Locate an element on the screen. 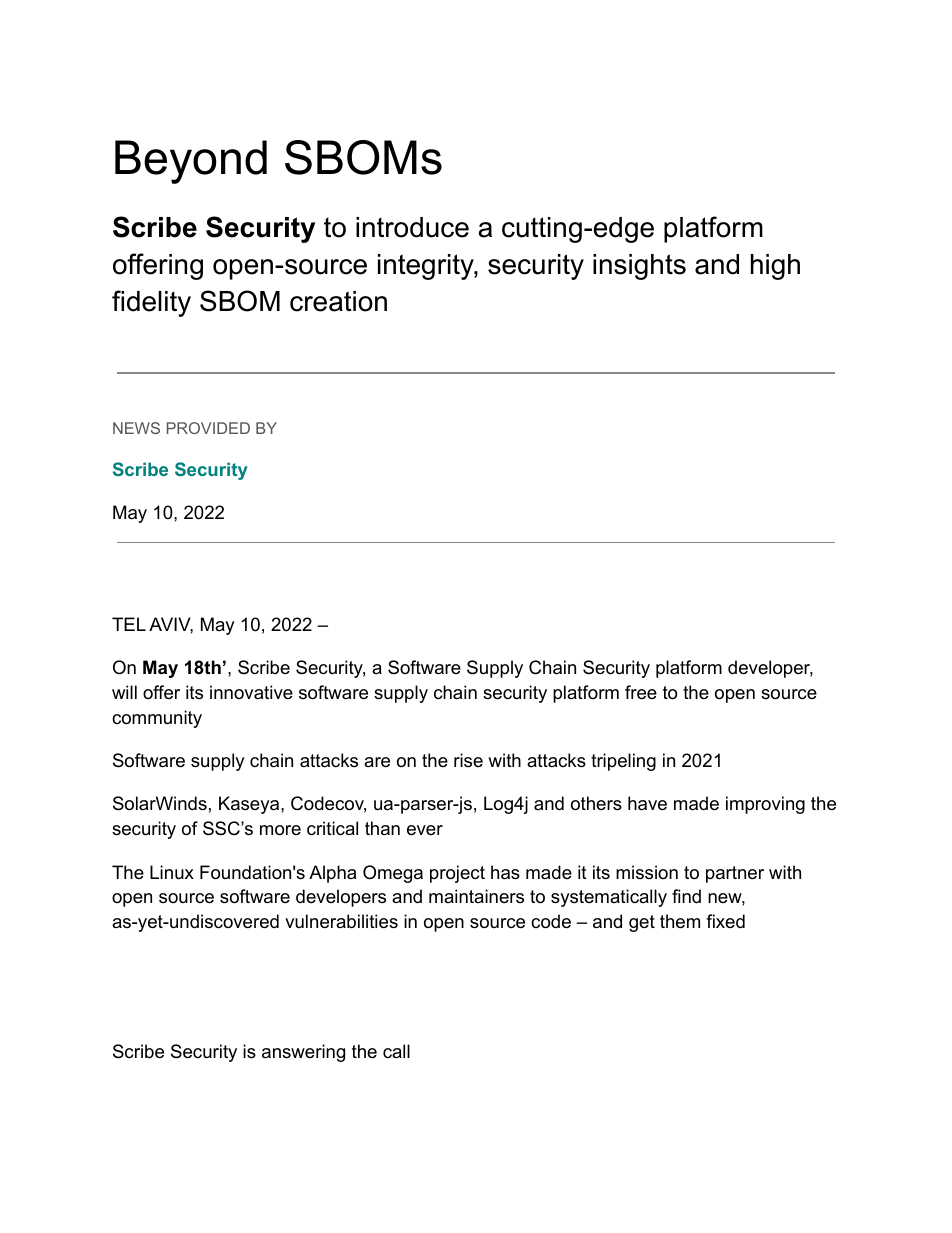 The height and width of the screenshot is (1233, 952). Beyond is located at coordinates (191, 162).
